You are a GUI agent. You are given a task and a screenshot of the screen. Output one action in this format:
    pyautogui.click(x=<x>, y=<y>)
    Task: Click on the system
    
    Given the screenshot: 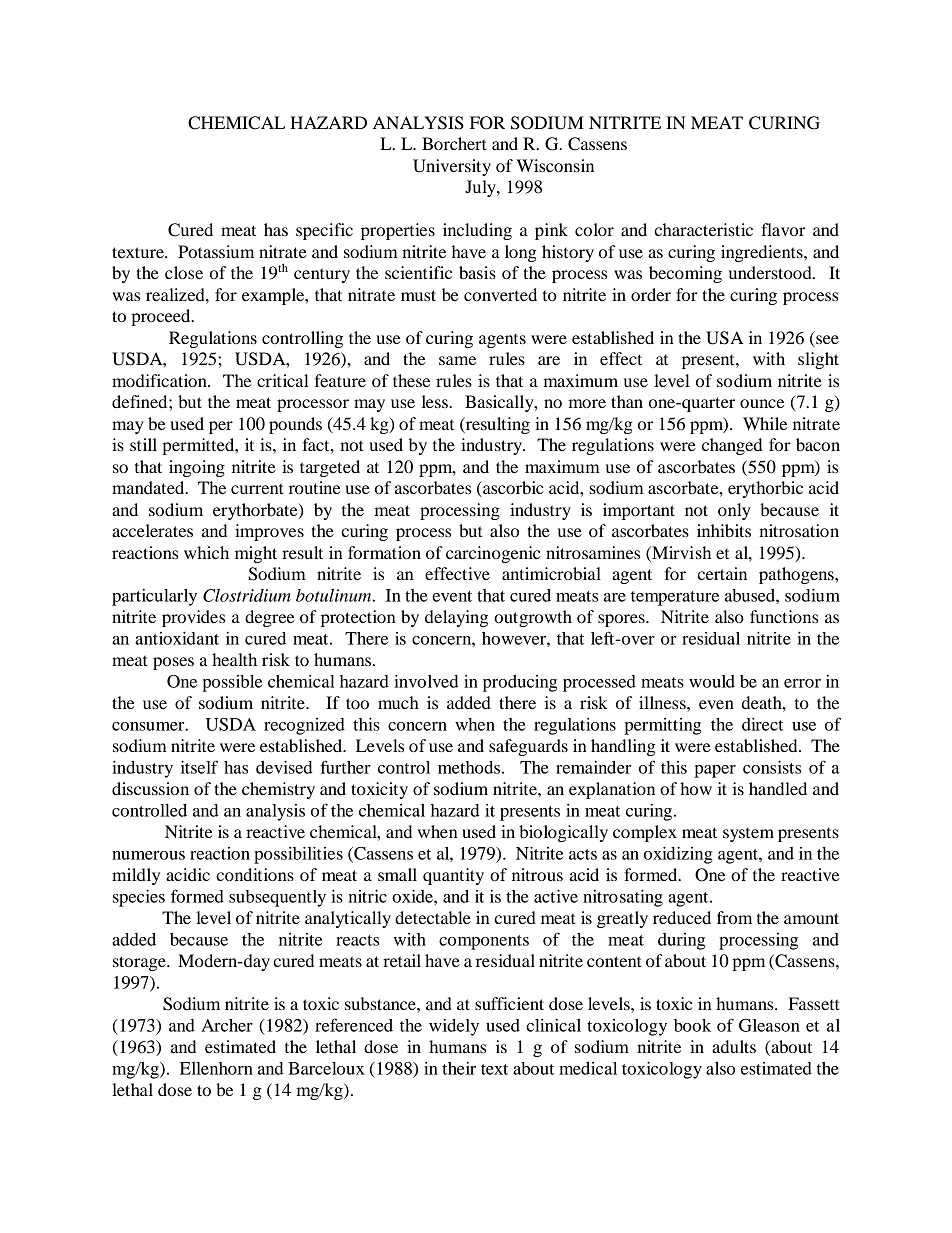 What is the action you would take?
    pyautogui.click(x=748, y=835)
